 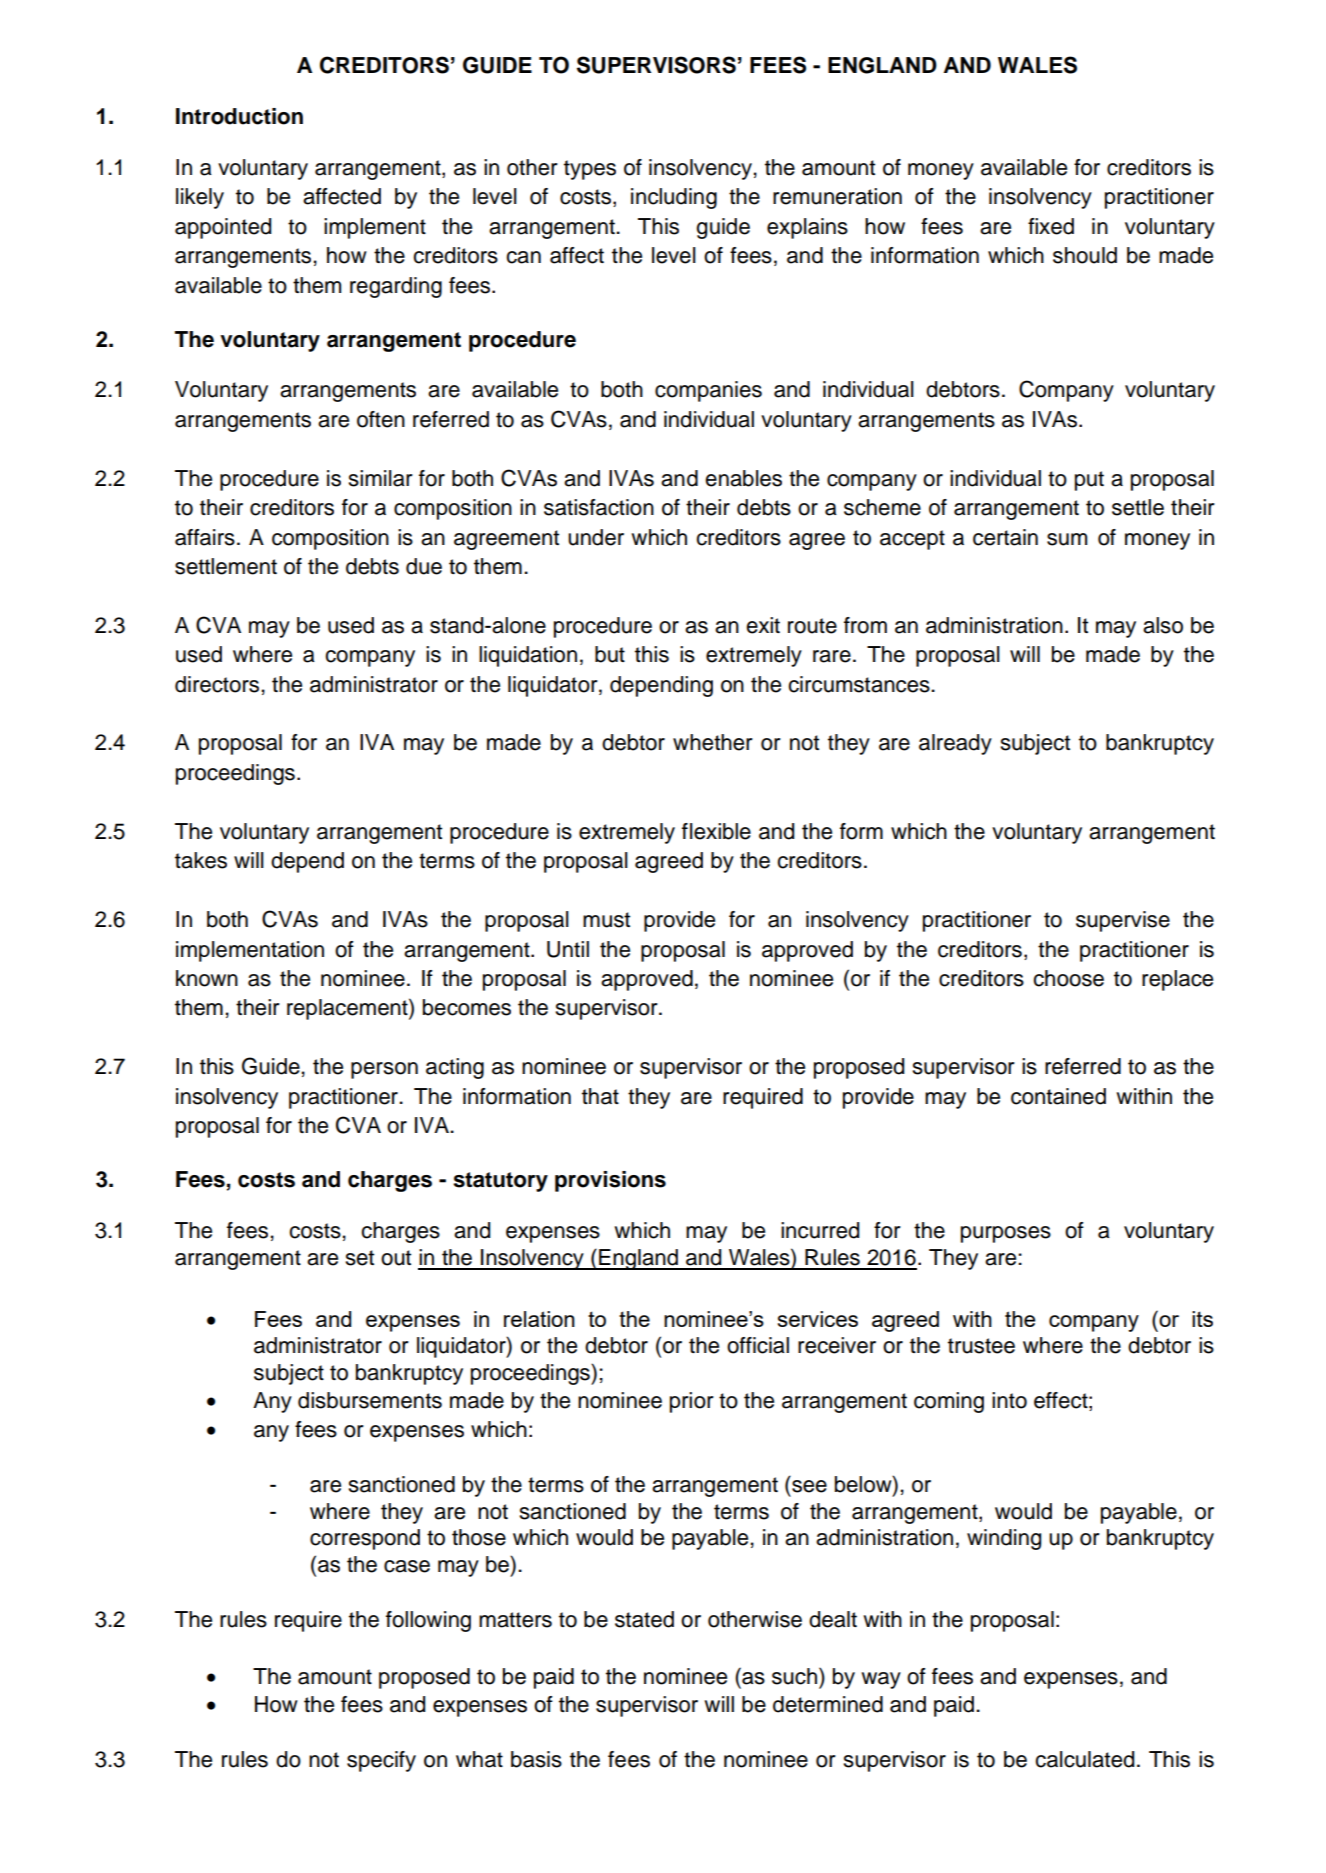 I want to click on such, so click(x=794, y=1676).
